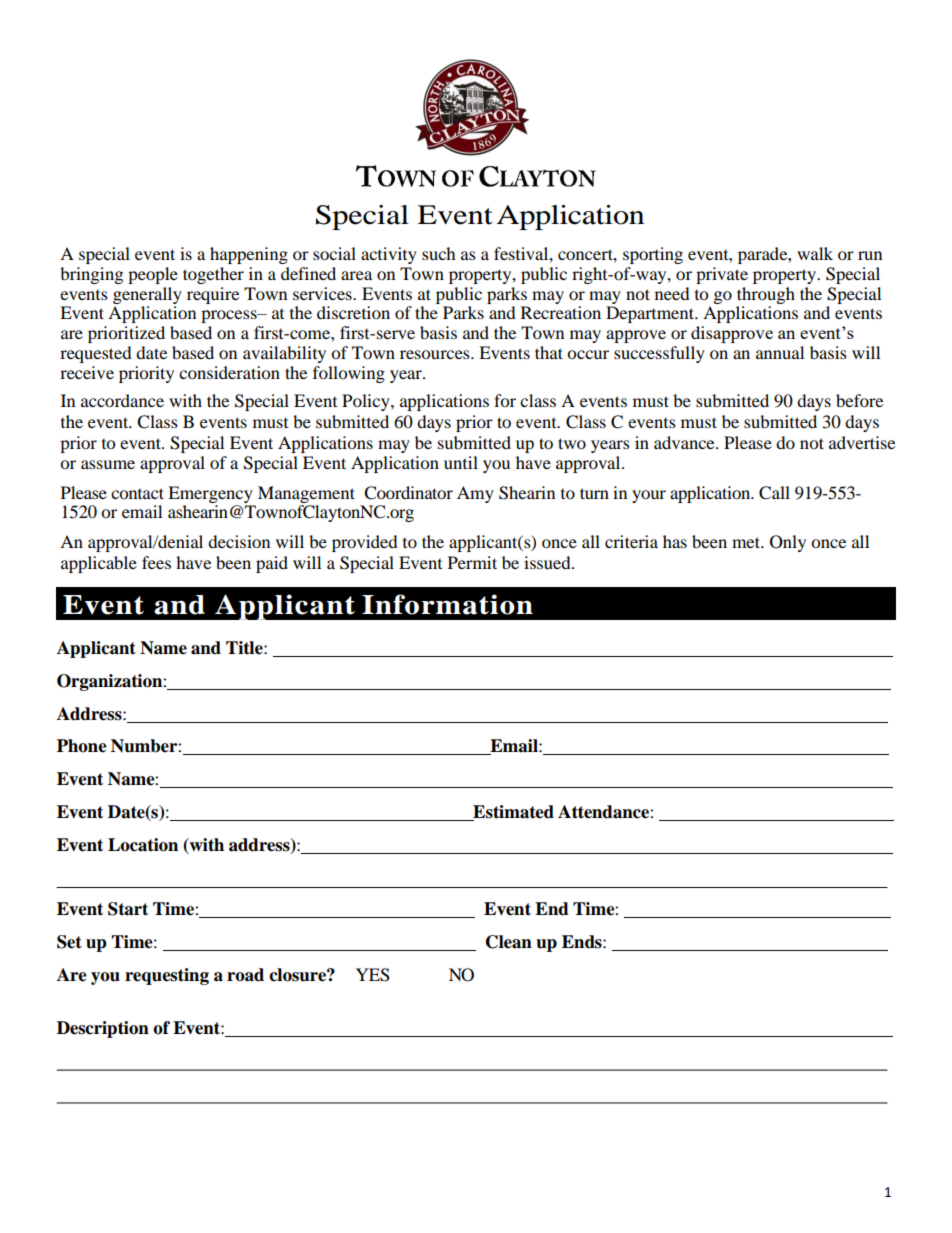  I want to click on YES, so click(373, 975).
